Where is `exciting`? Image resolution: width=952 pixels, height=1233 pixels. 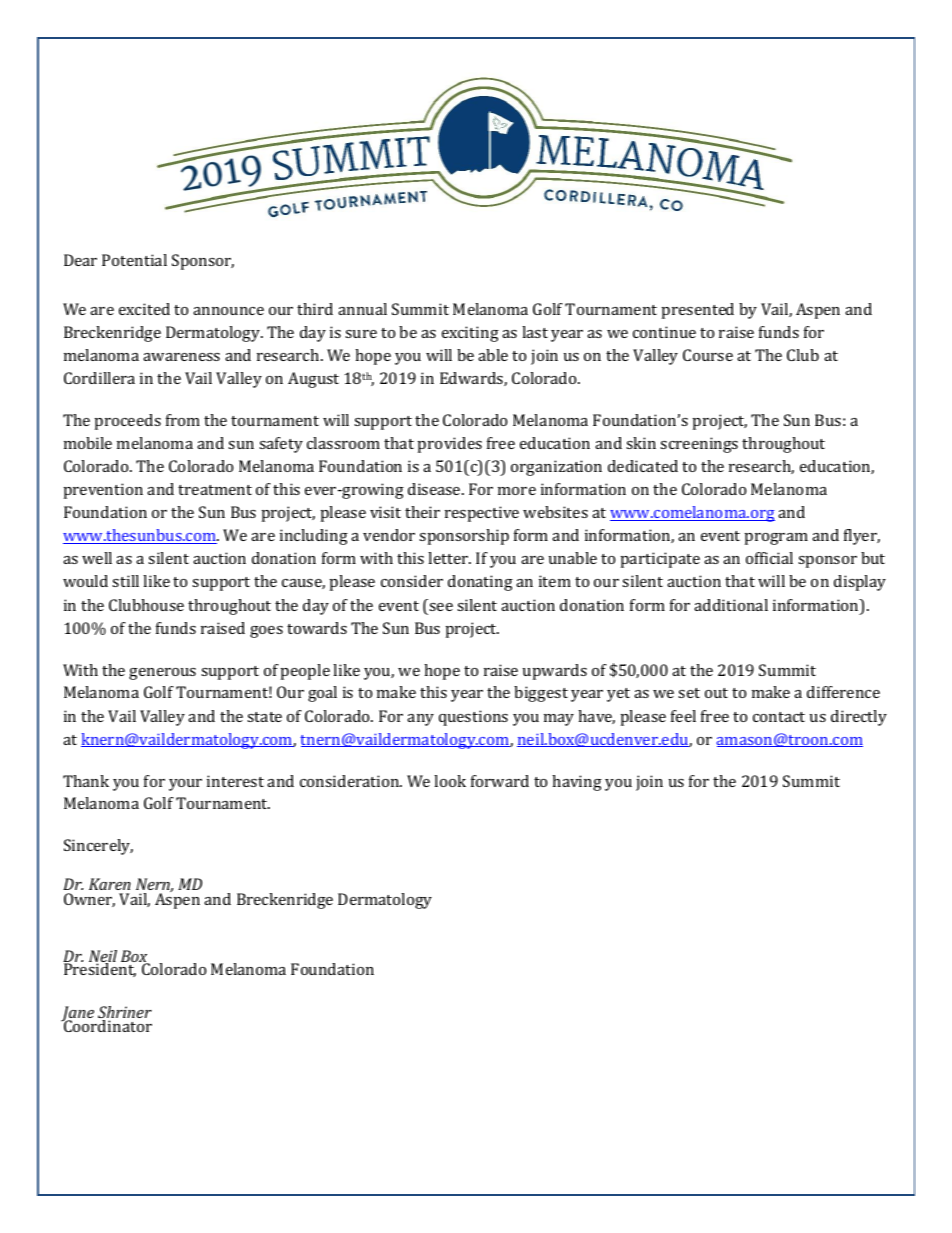
exciting is located at coordinates (470, 334).
